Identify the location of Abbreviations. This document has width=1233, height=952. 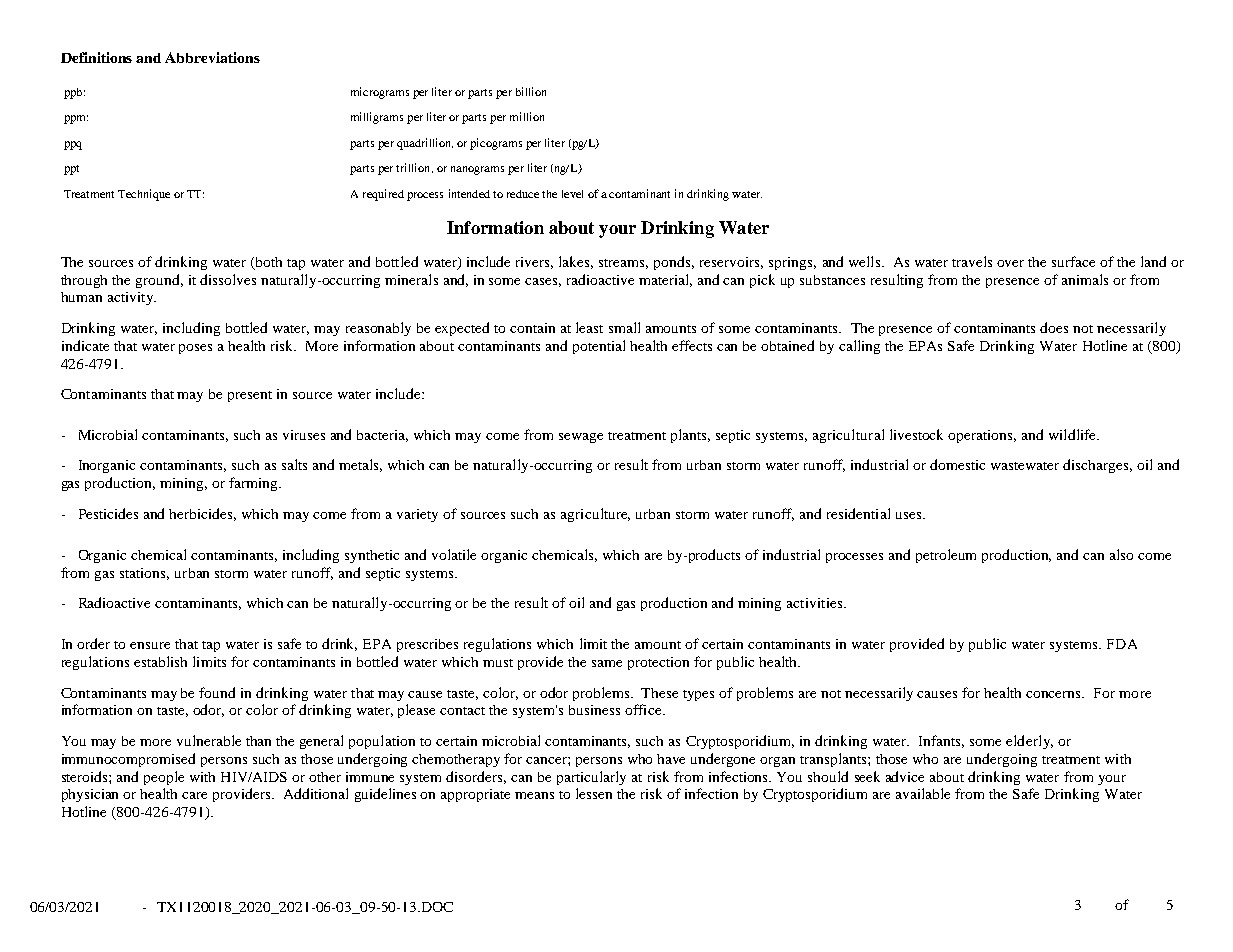
(212, 57).
